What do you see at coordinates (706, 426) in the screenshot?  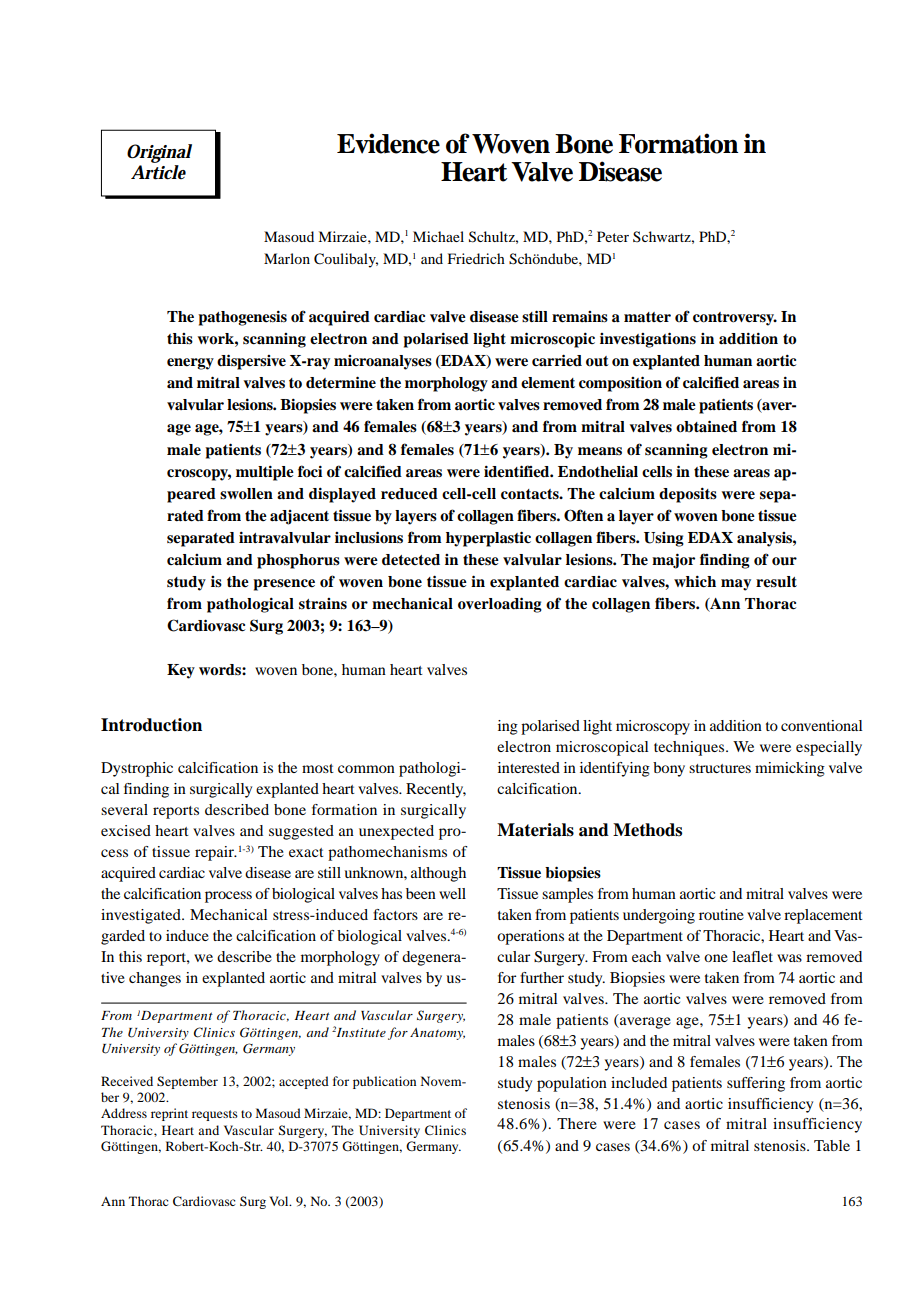 I see `obtained` at bounding box center [706, 426].
